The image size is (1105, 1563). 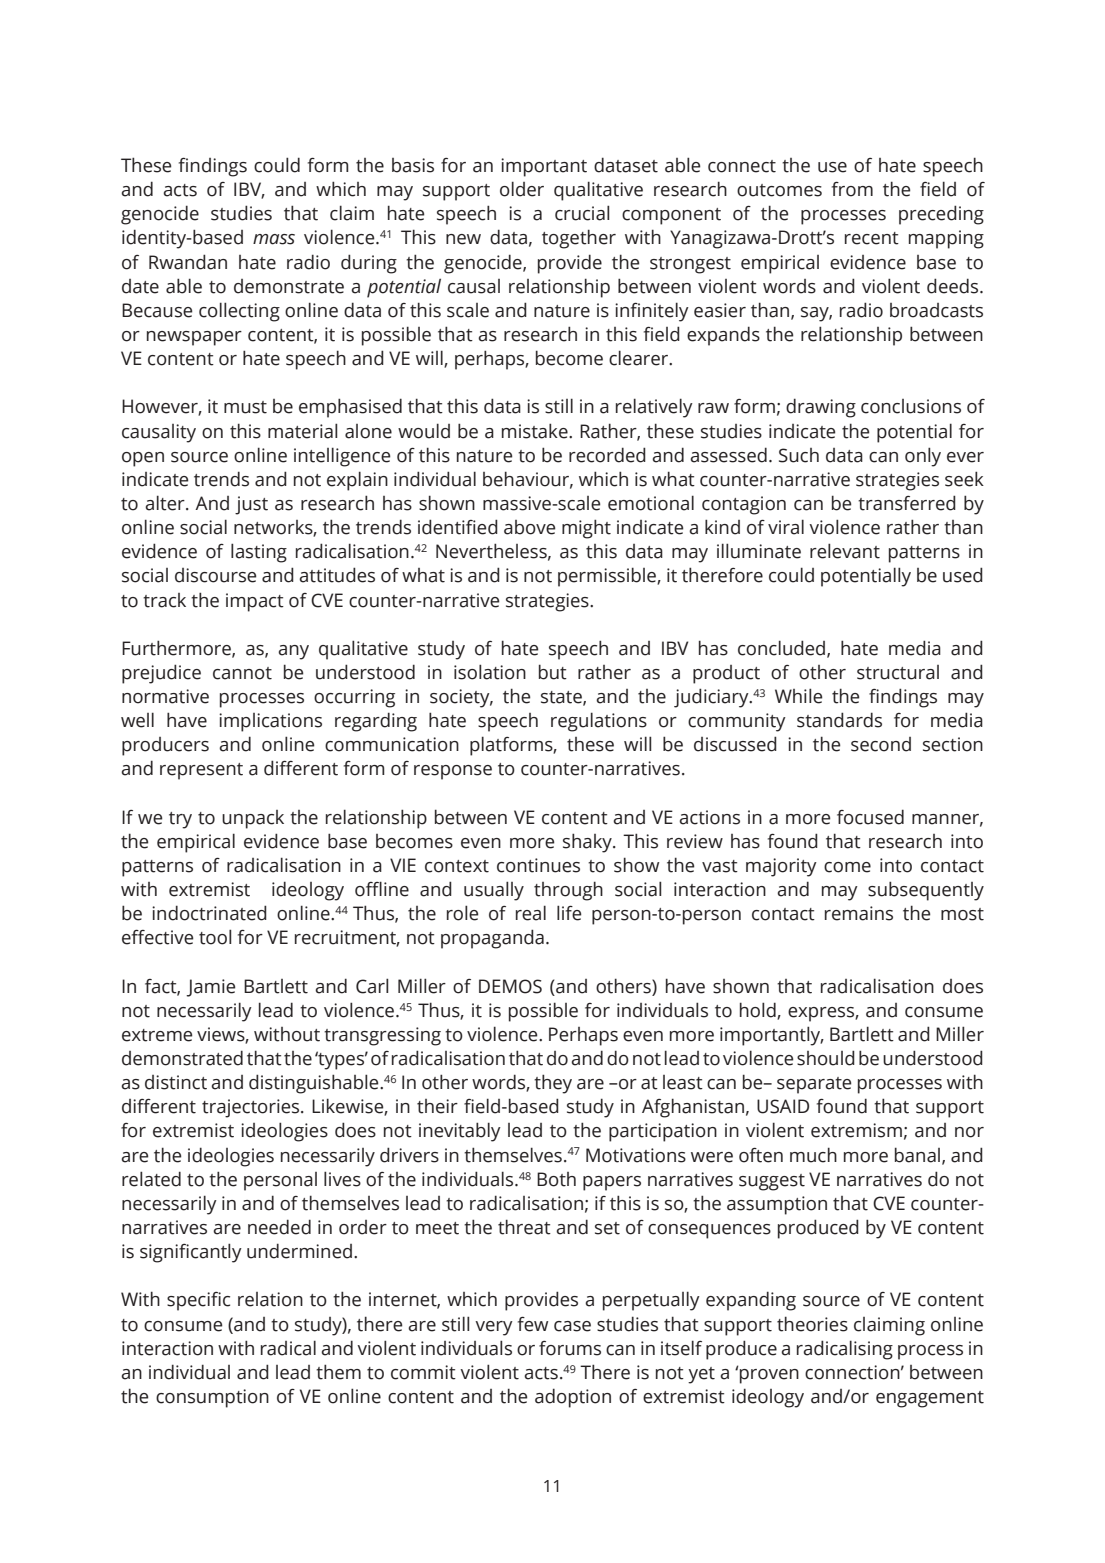 I want to click on drawing, so click(x=821, y=408).
